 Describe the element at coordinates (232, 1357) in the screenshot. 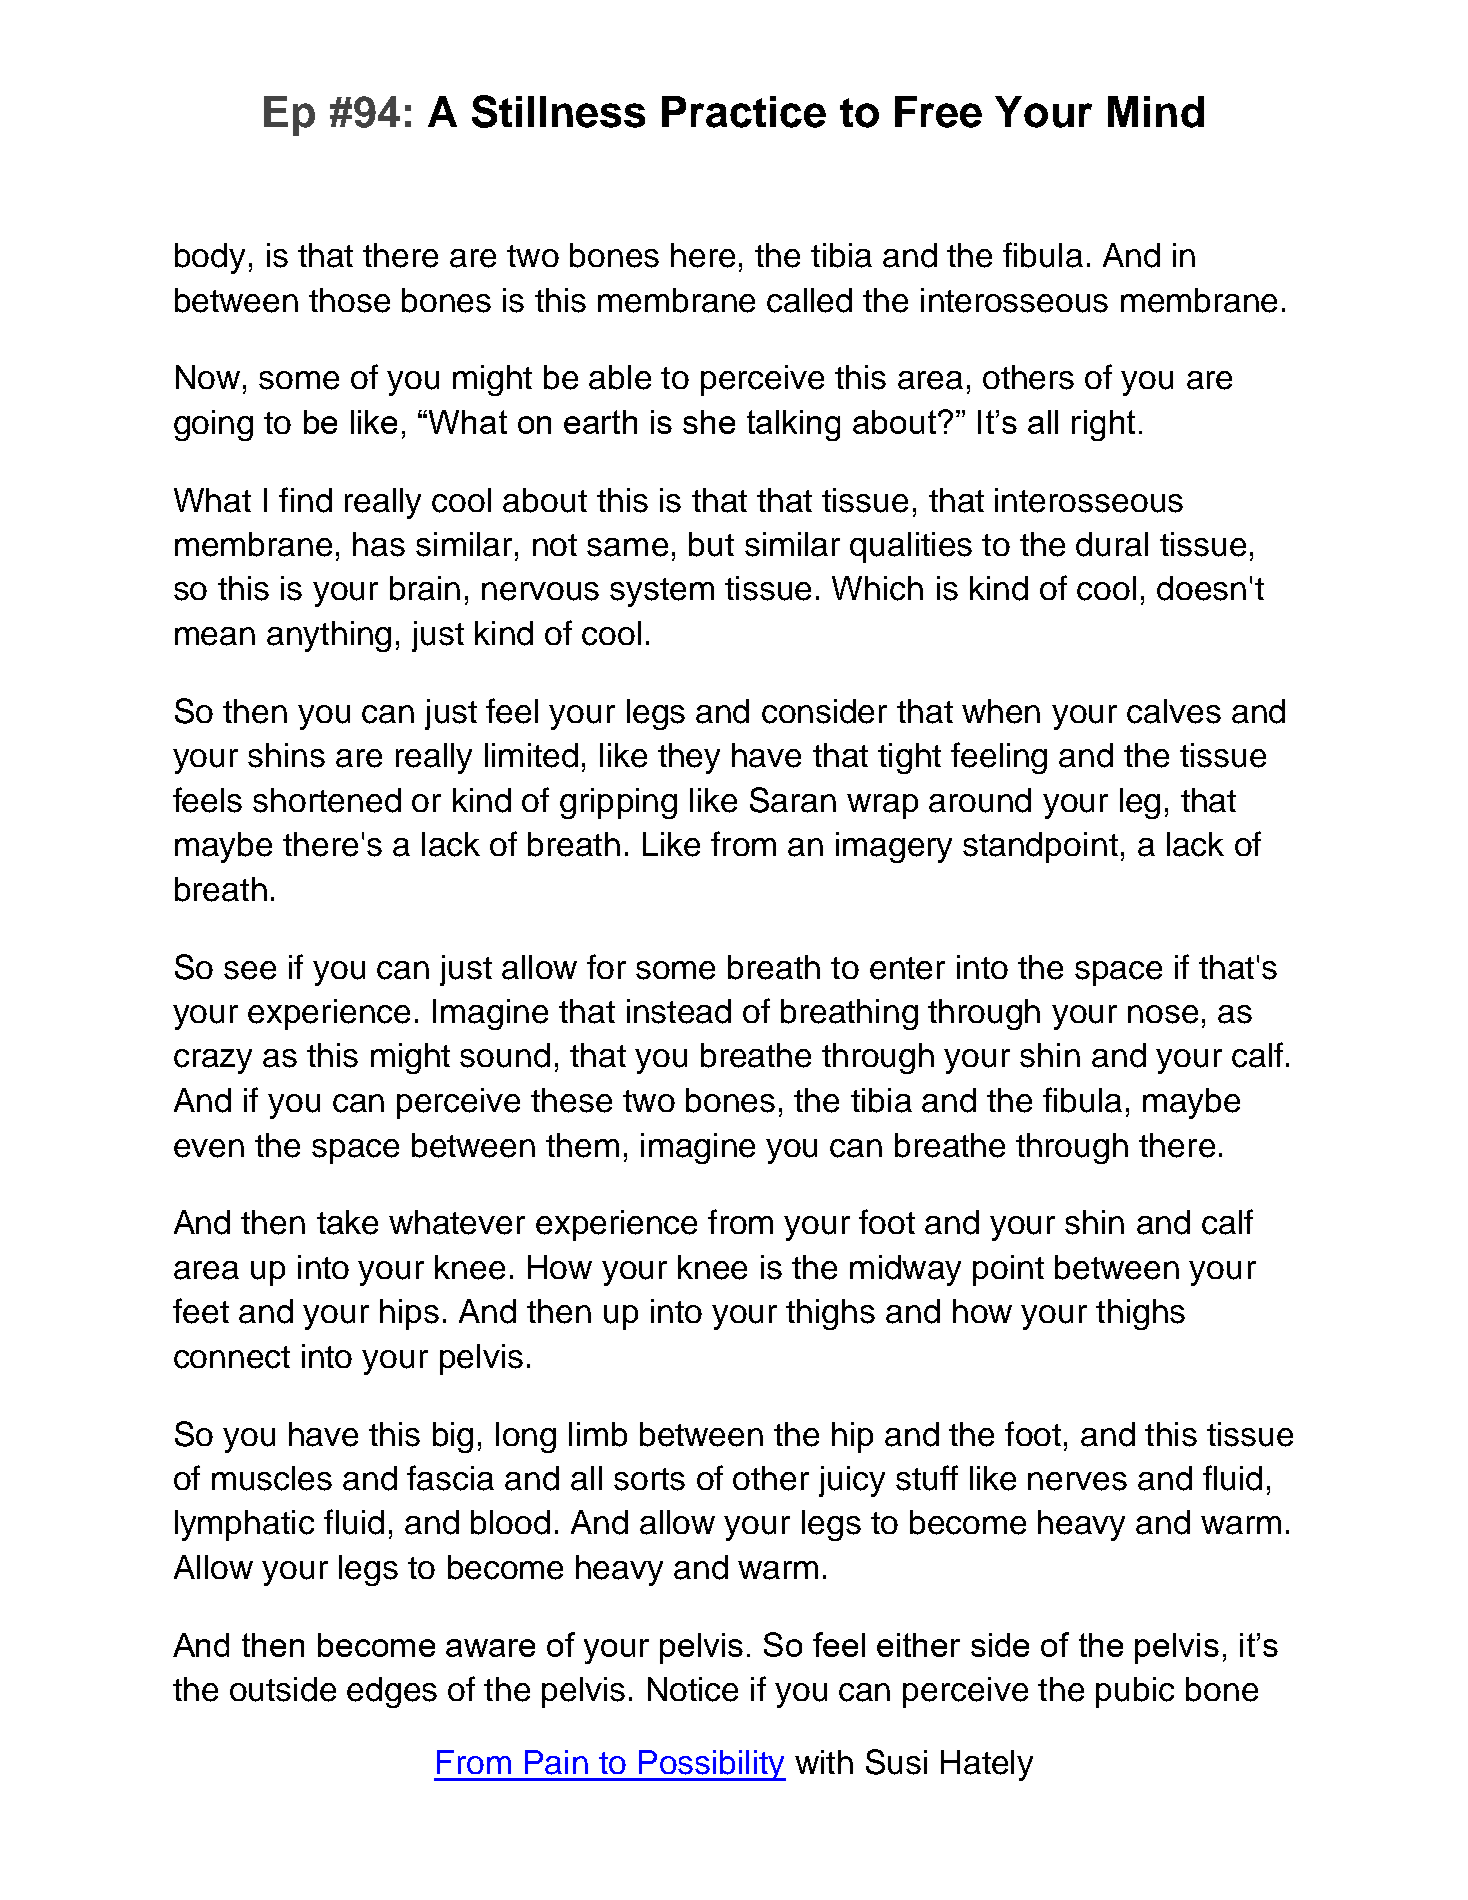

I see `connect` at that location.
